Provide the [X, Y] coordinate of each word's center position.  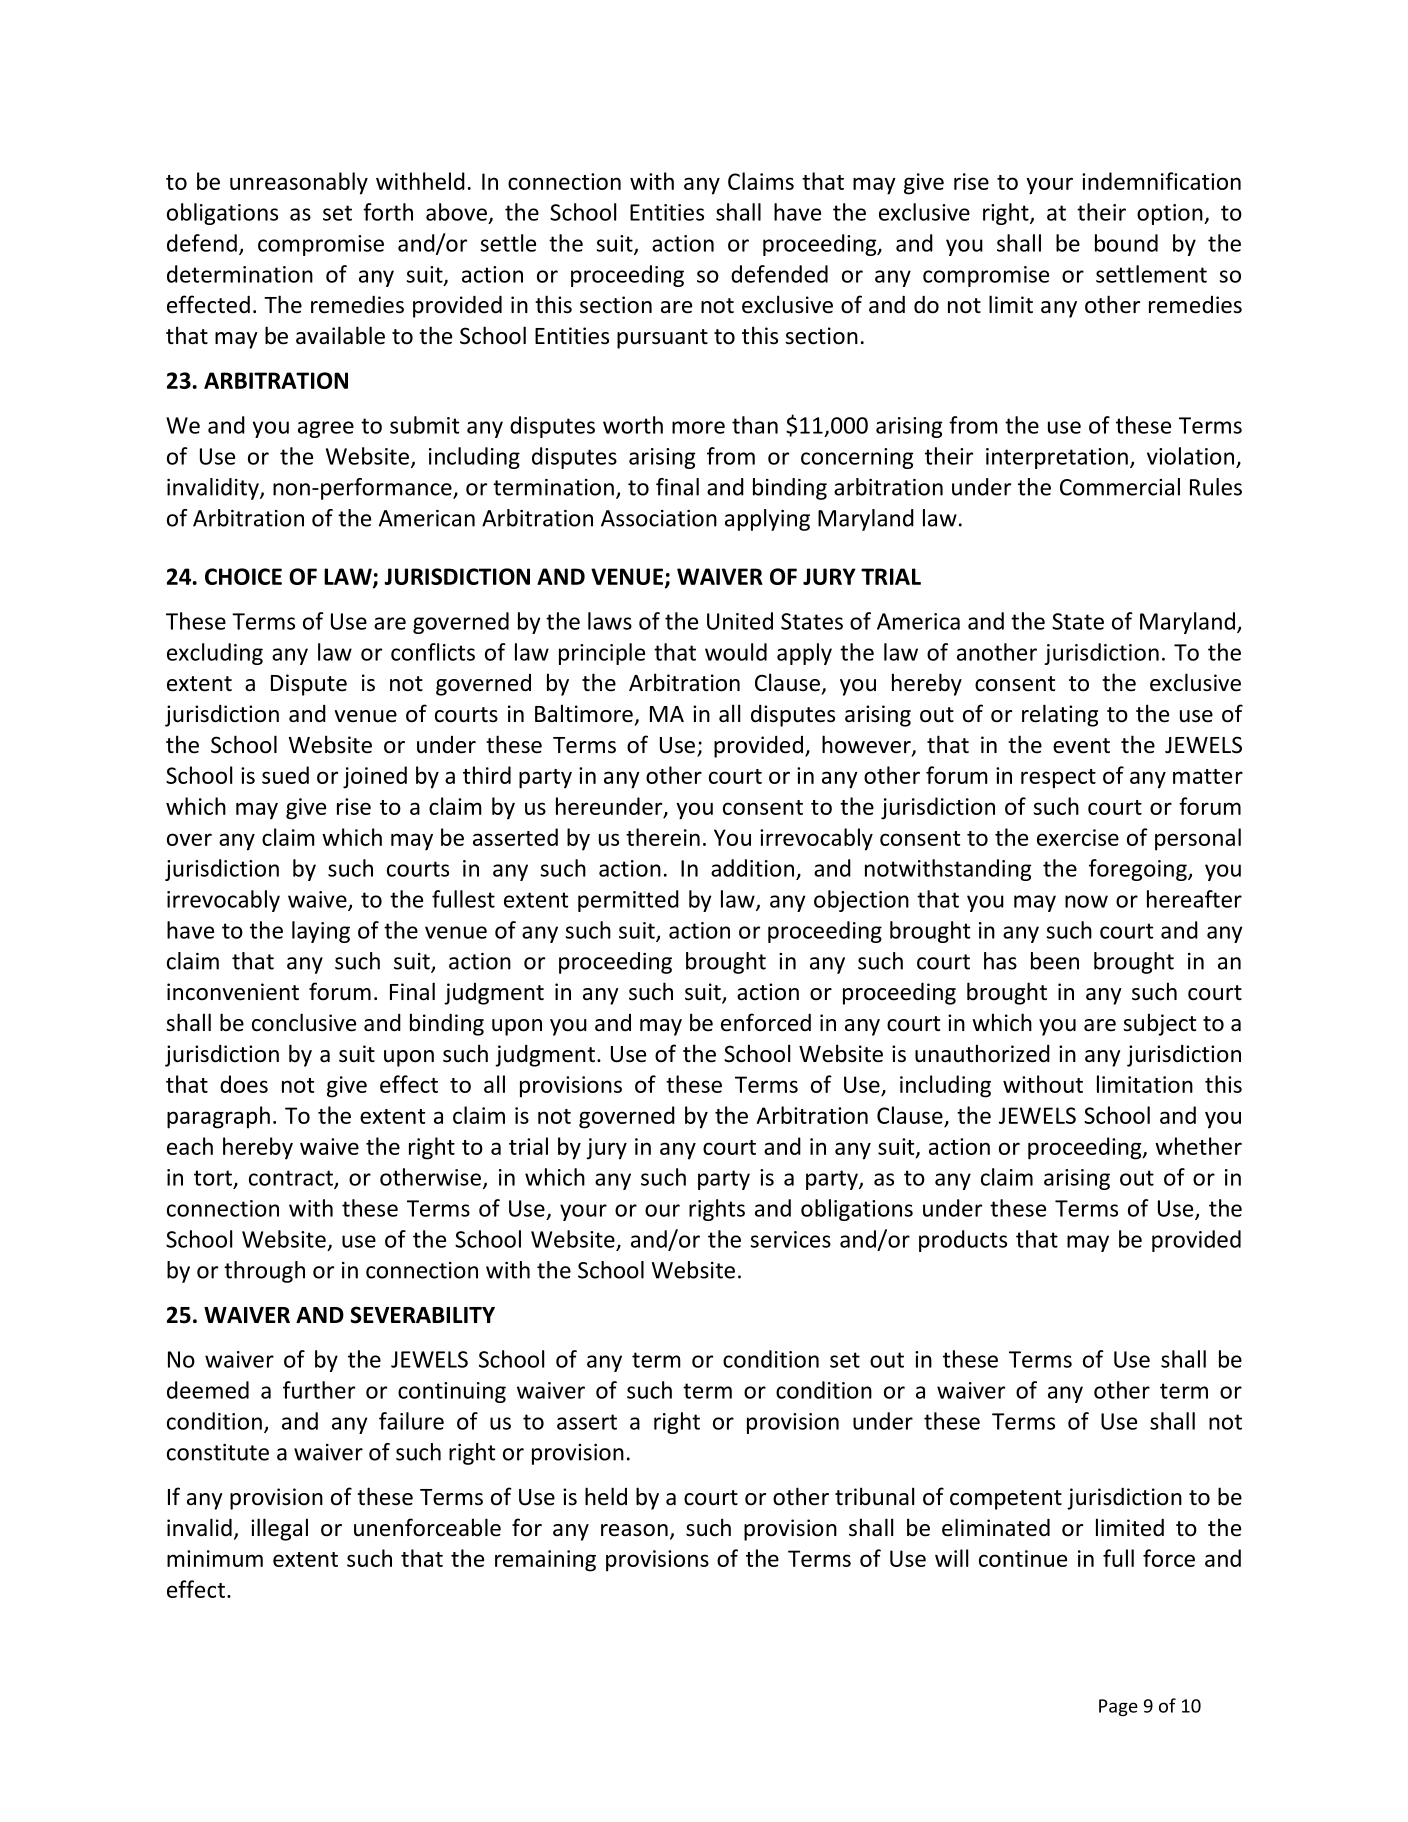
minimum [215, 1558]
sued [285, 775]
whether [1198, 1146]
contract [292, 1179]
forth [388, 212]
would [736, 652]
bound [1126, 243]
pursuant [662, 339]
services [790, 1239]
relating [1060, 715]
